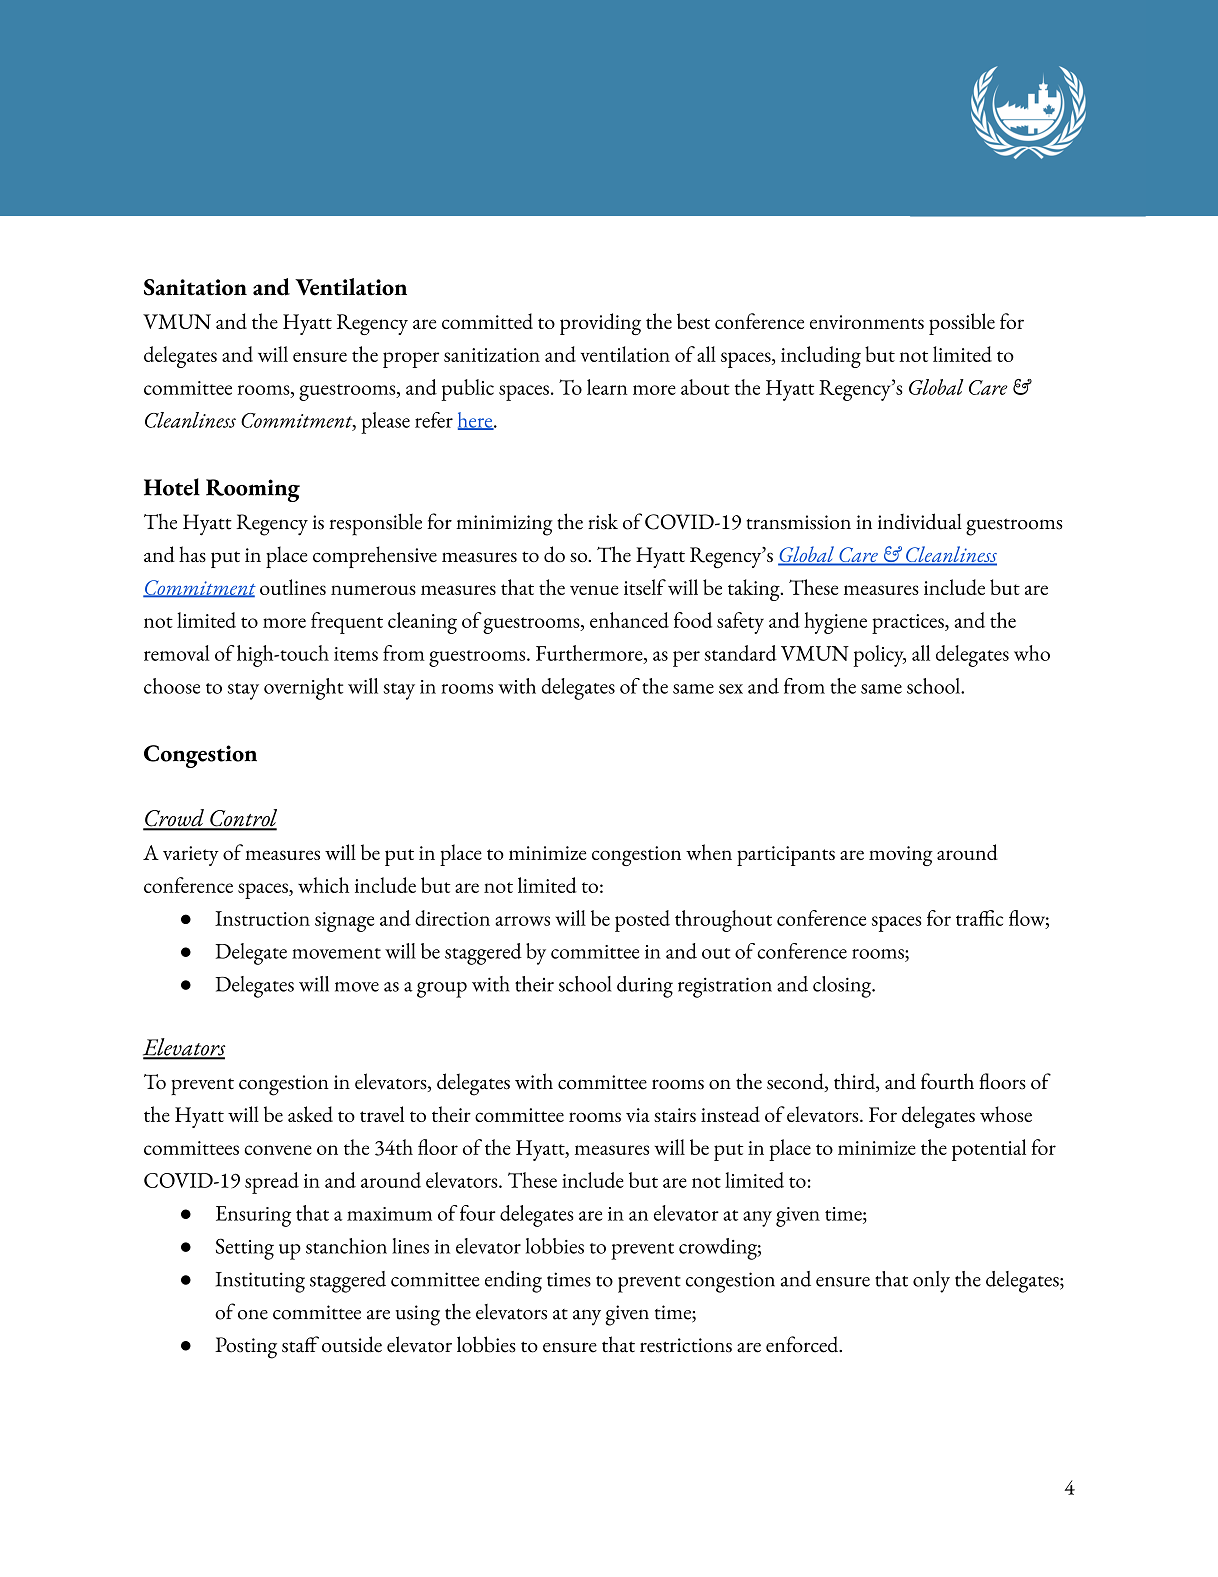 The image size is (1218, 1577). I want to click on via, so click(638, 1115).
